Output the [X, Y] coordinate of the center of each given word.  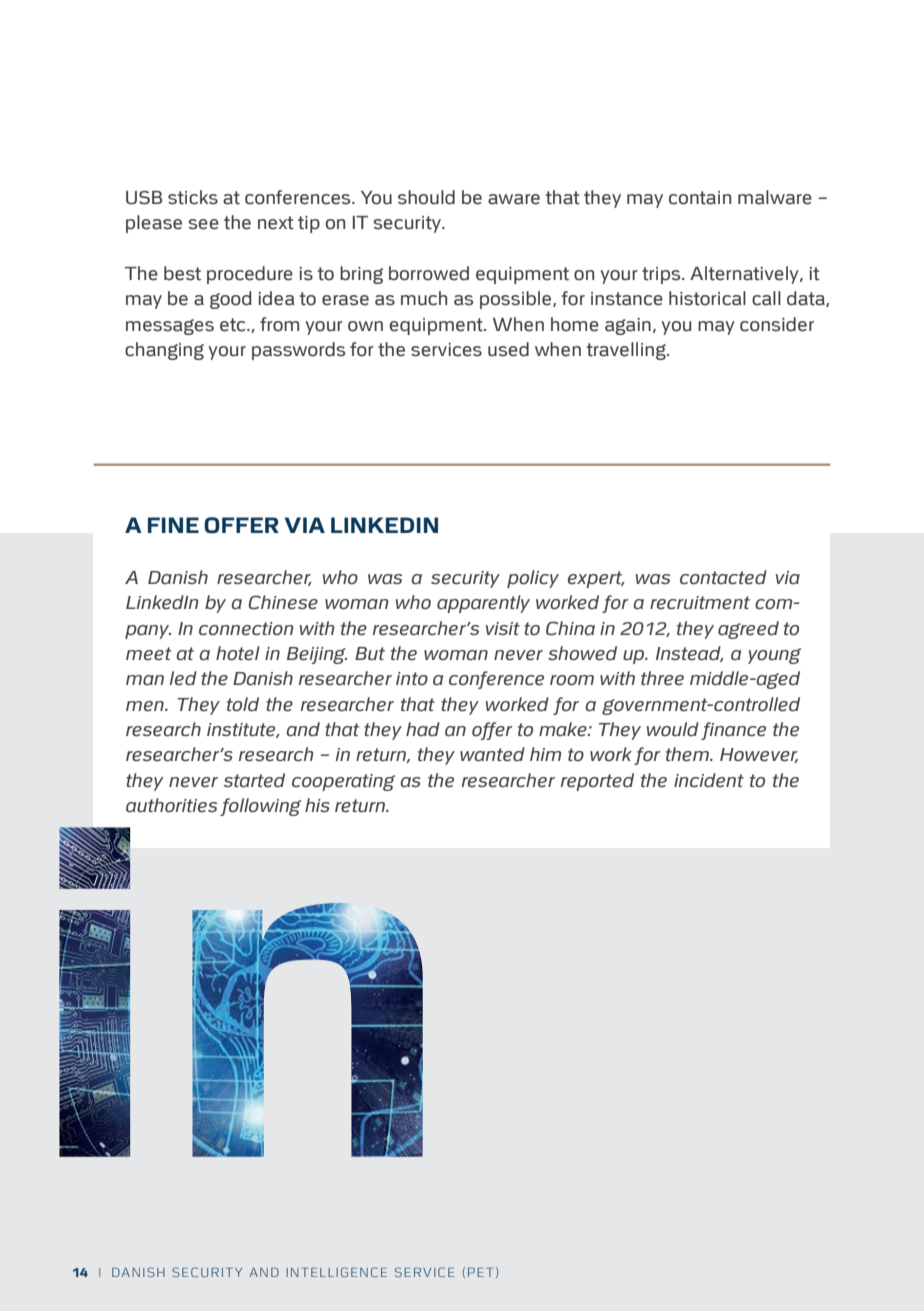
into [412, 679]
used [508, 349]
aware [514, 199]
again [628, 326]
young [774, 656]
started [254, 780]
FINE [173, 525]
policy [533, 579]
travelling [627, 351]
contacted [723, 577]
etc [234, 325]
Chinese [283, 602]
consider [777, 324]
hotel [238, 653]
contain [700, 198]
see [203, 224]
